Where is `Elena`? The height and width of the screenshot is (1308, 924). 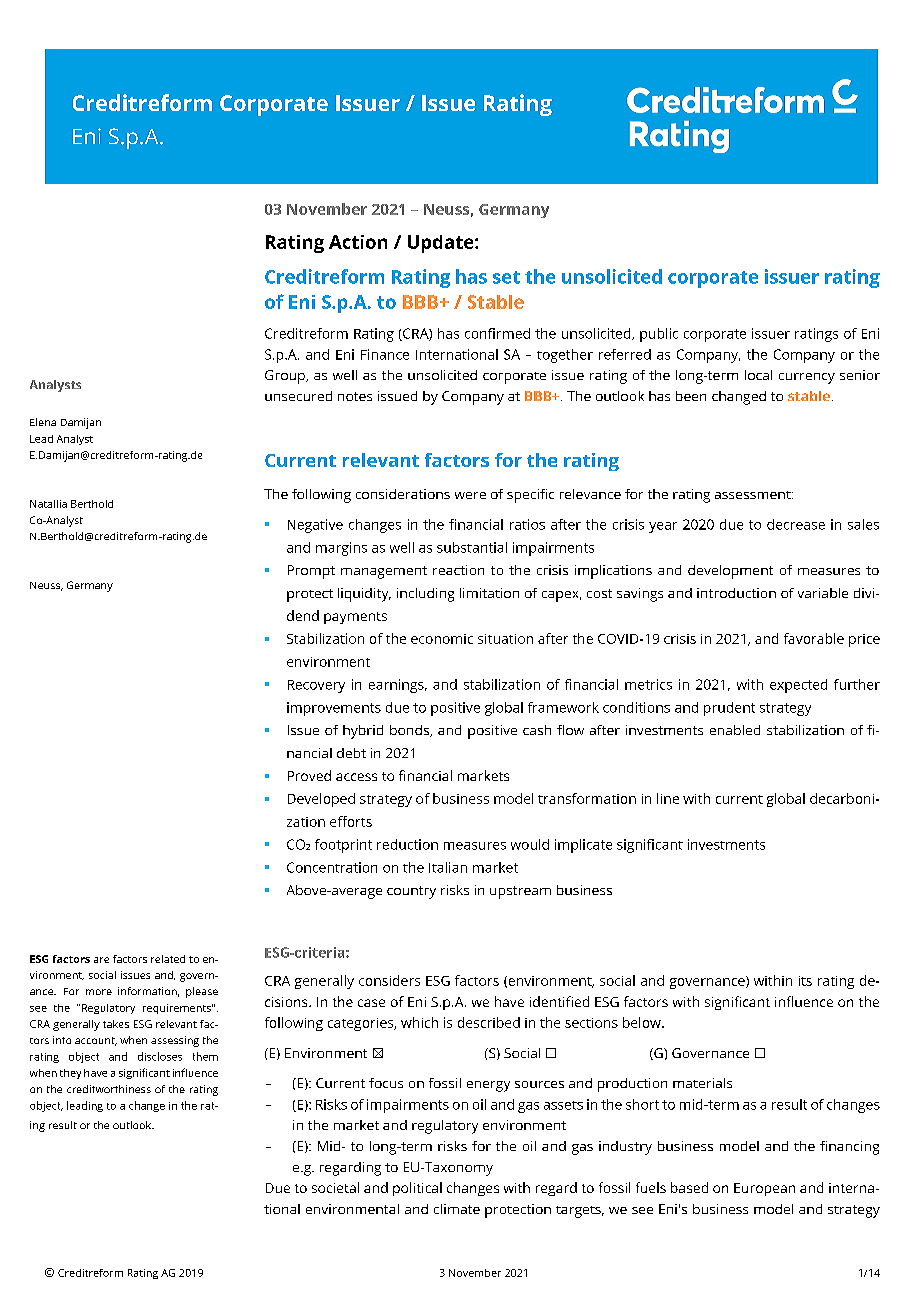 Elena is located at coordinates (43, 422).
